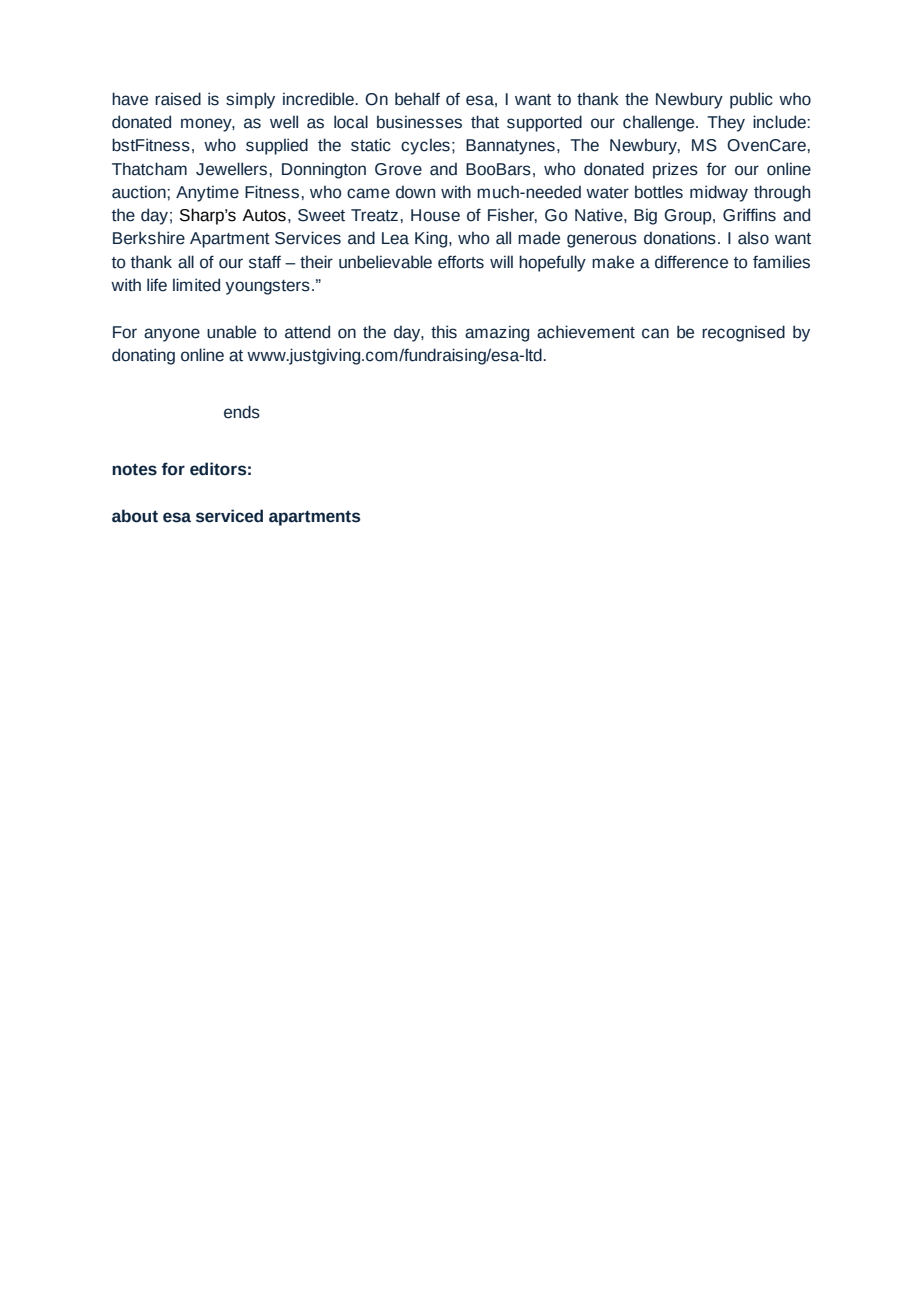  What do you see at coordinates (432, 239) in the screenshot?
I see `King` at bounding box center [432, 239].
